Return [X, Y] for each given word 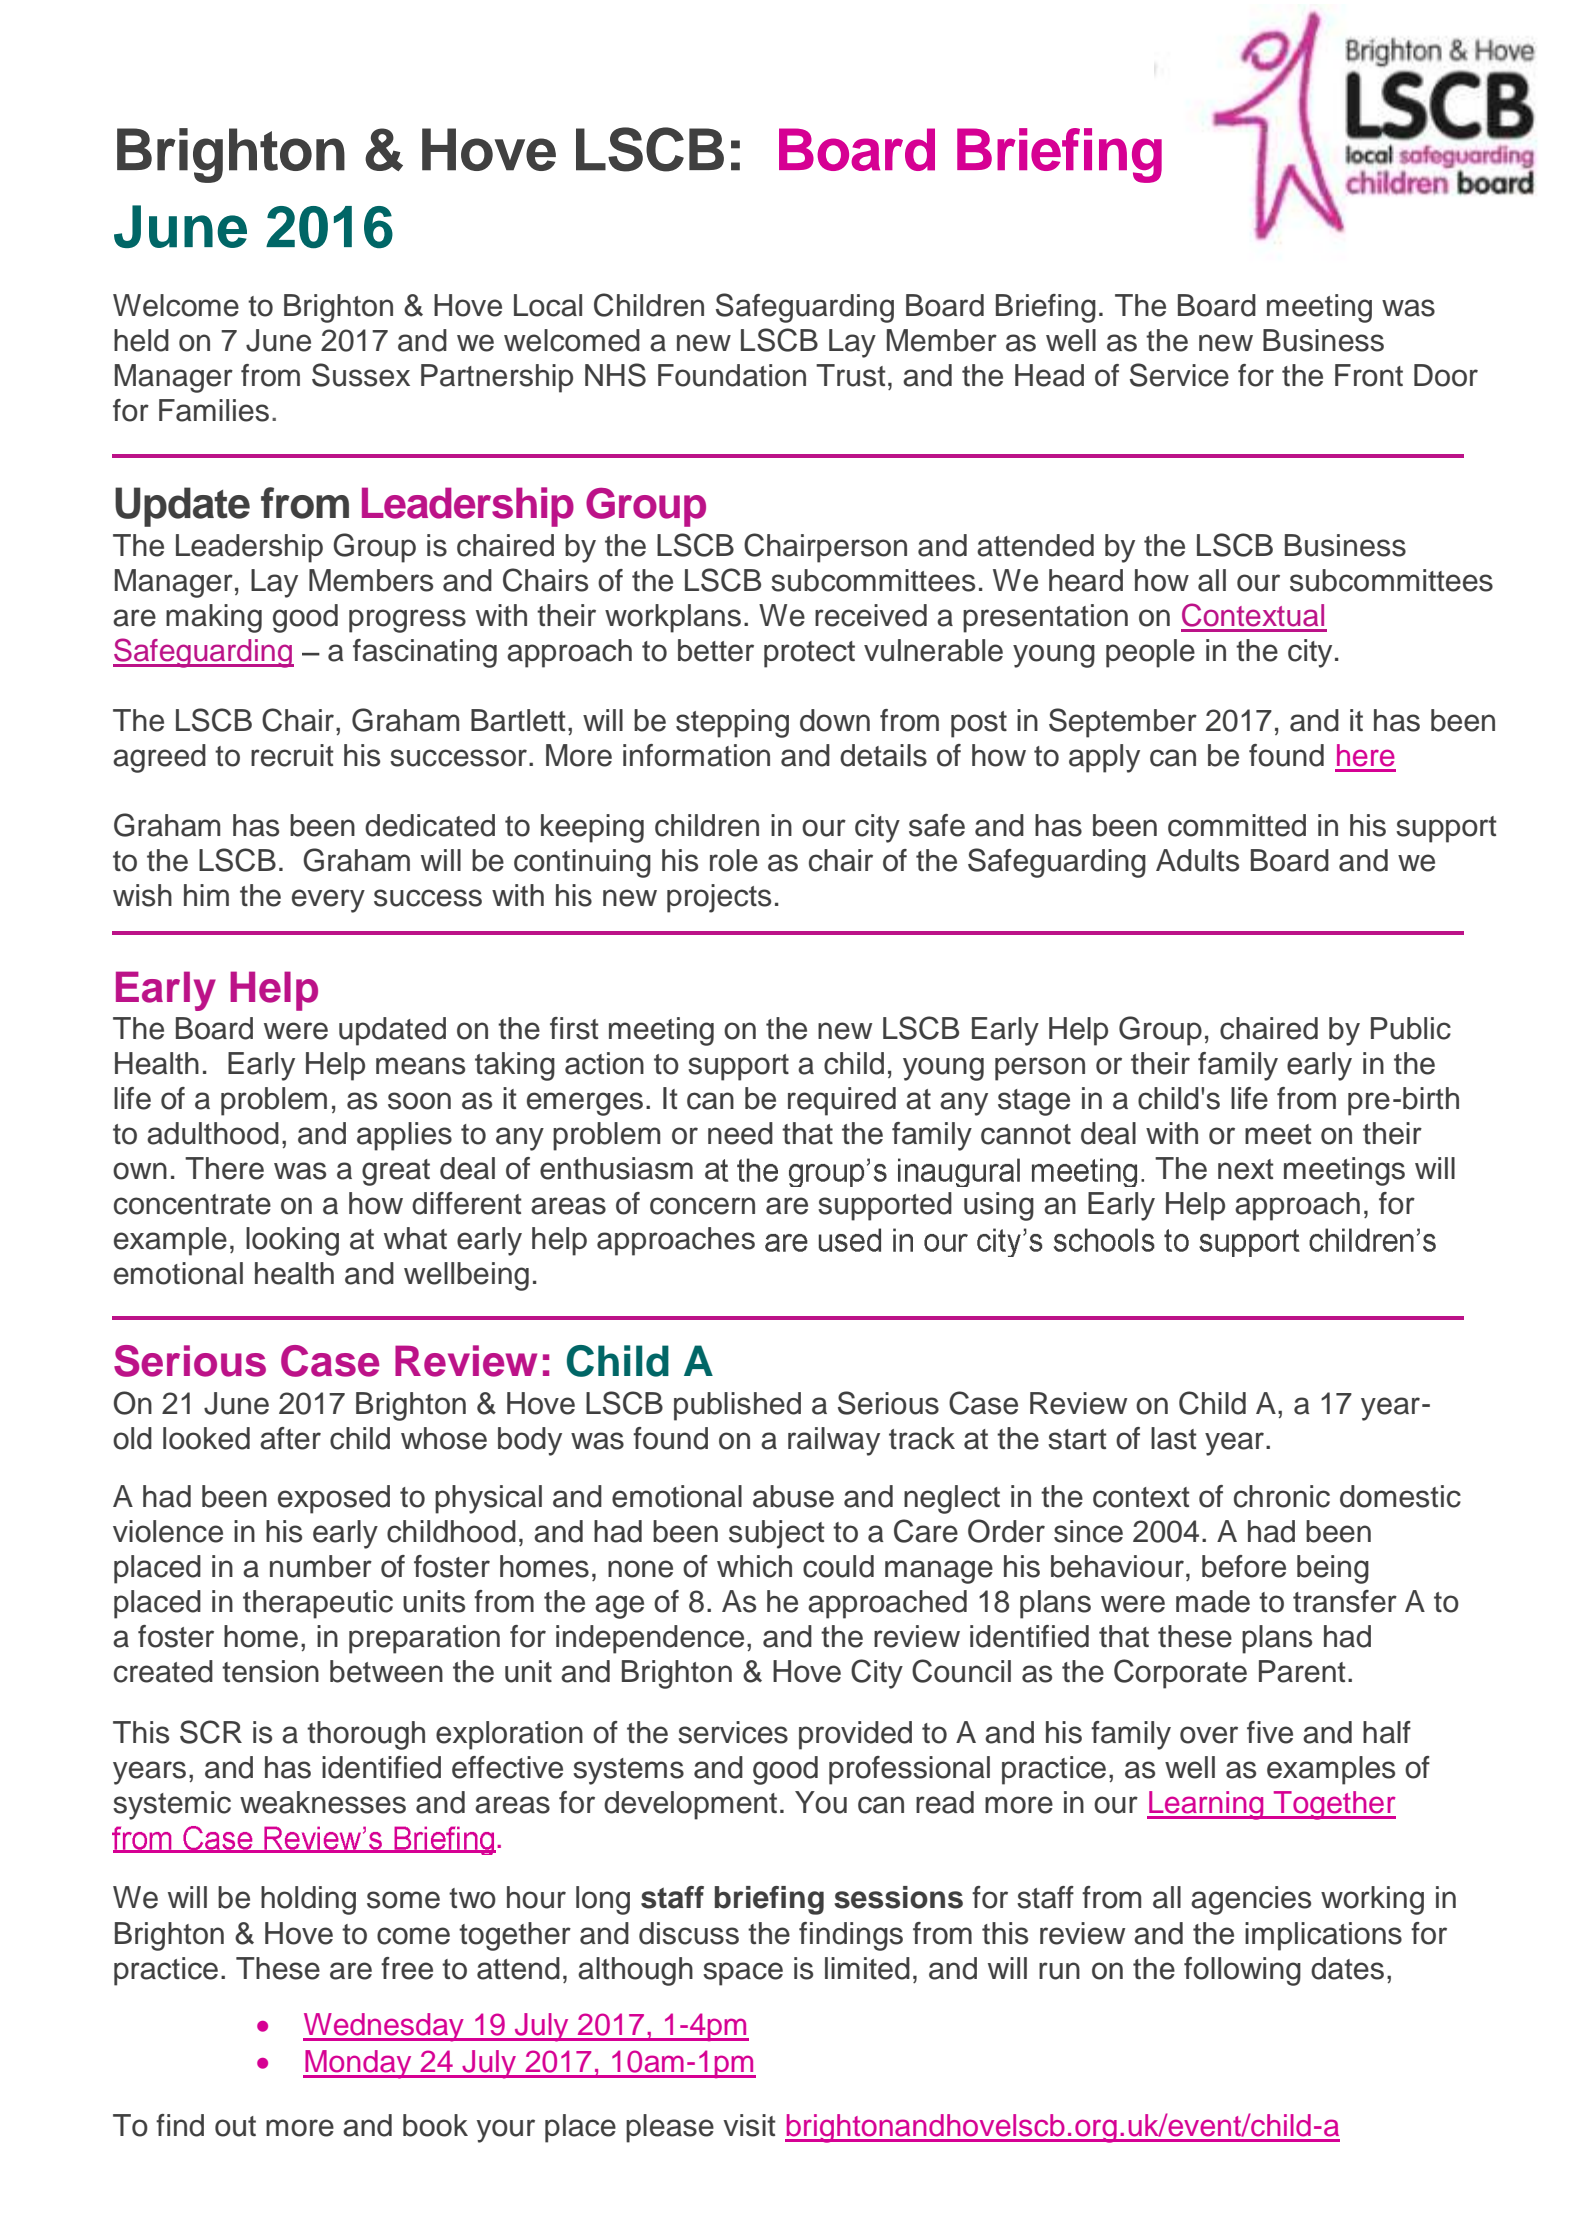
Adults [1197, 860]
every [328, 901]
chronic [1282, 1496]
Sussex [361, 375]
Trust [851, 375]
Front [1369, 375]
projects [719, 898]
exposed [334, 1499]
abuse [793, 1496]
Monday [358, 2064]
